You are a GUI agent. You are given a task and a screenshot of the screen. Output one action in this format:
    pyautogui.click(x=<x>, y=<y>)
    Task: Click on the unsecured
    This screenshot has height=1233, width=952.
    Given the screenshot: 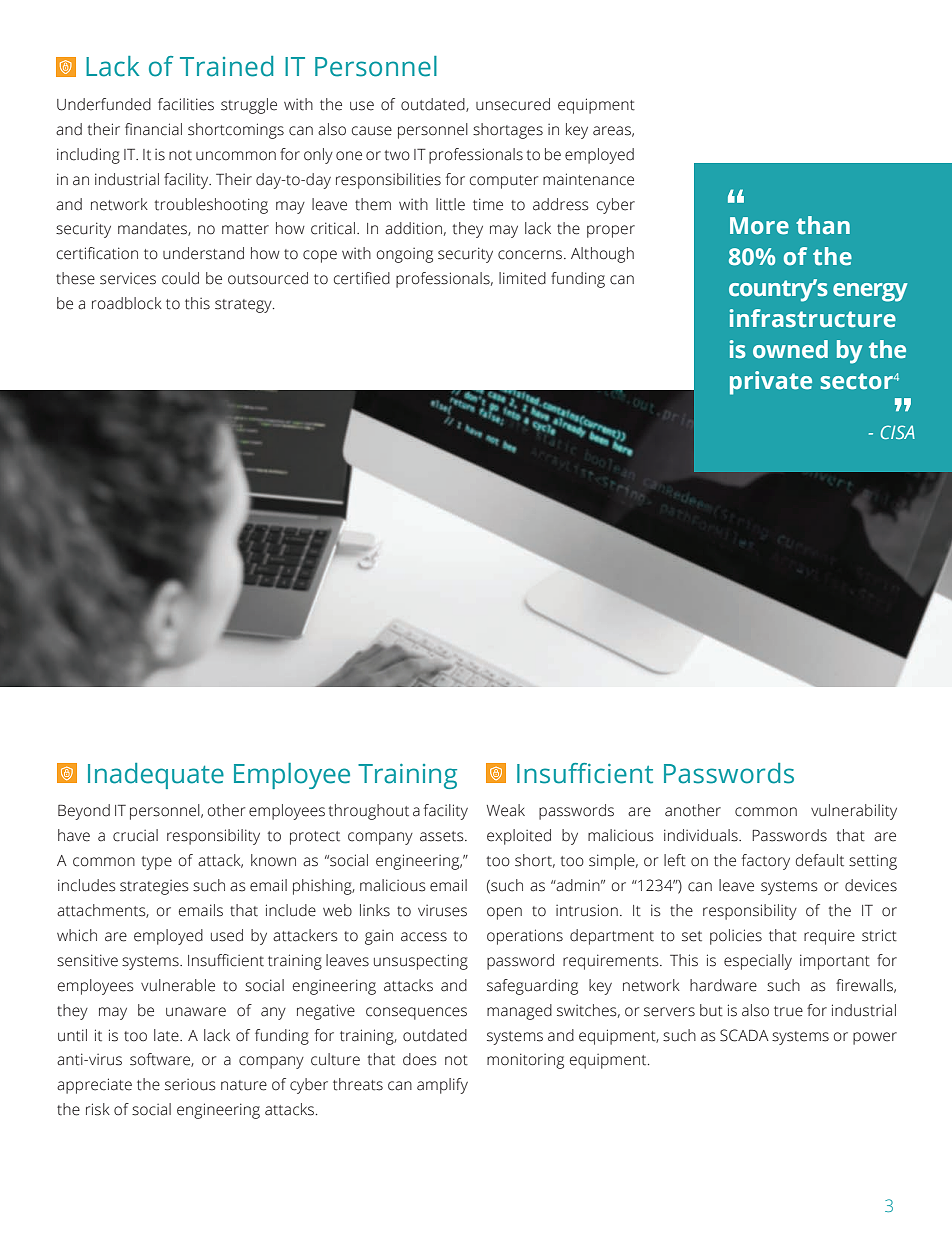 What is the action you would take?
    pyautogui.click(x=513, y=104)
